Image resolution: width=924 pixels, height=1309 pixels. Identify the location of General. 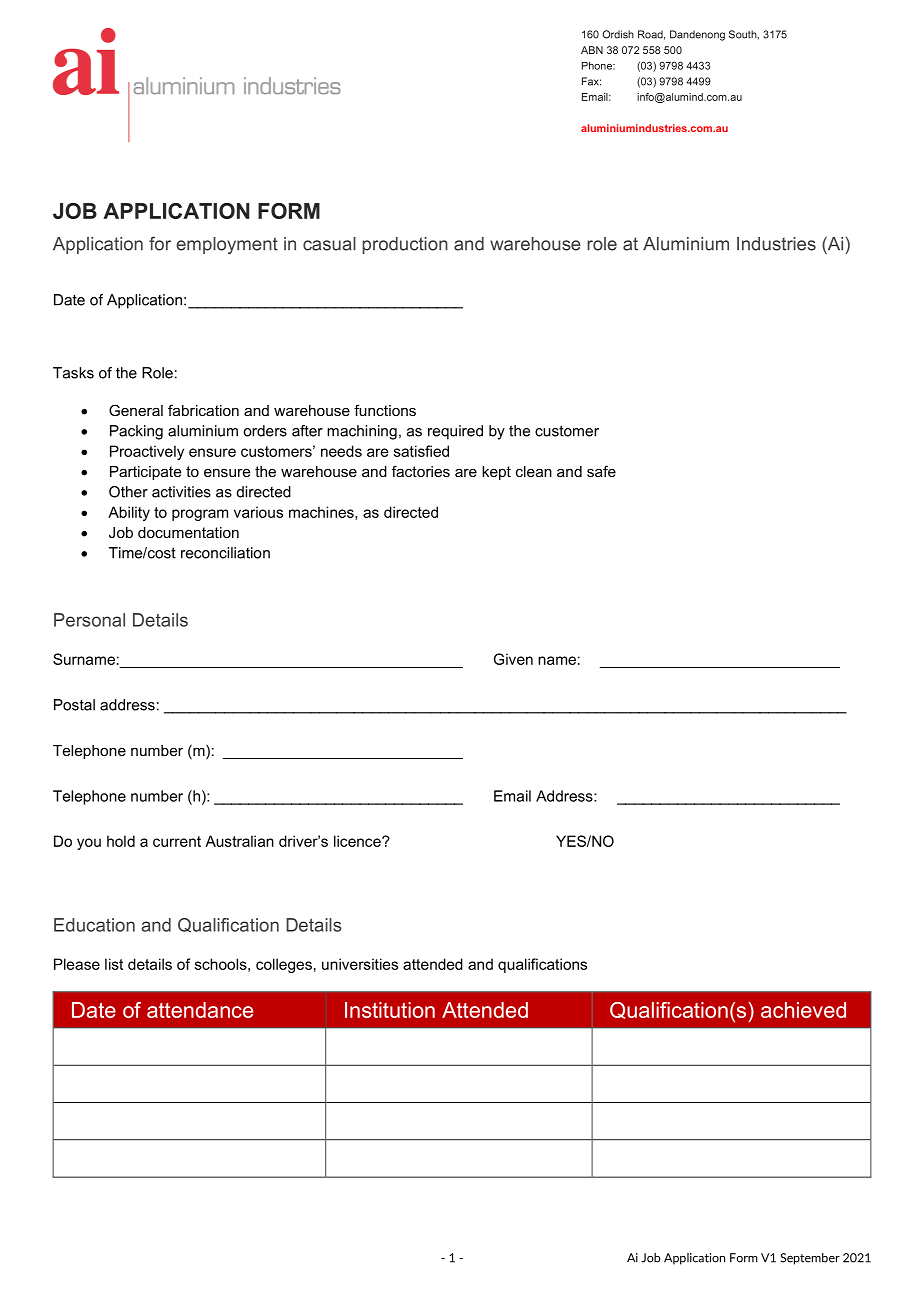
(136, 410).
